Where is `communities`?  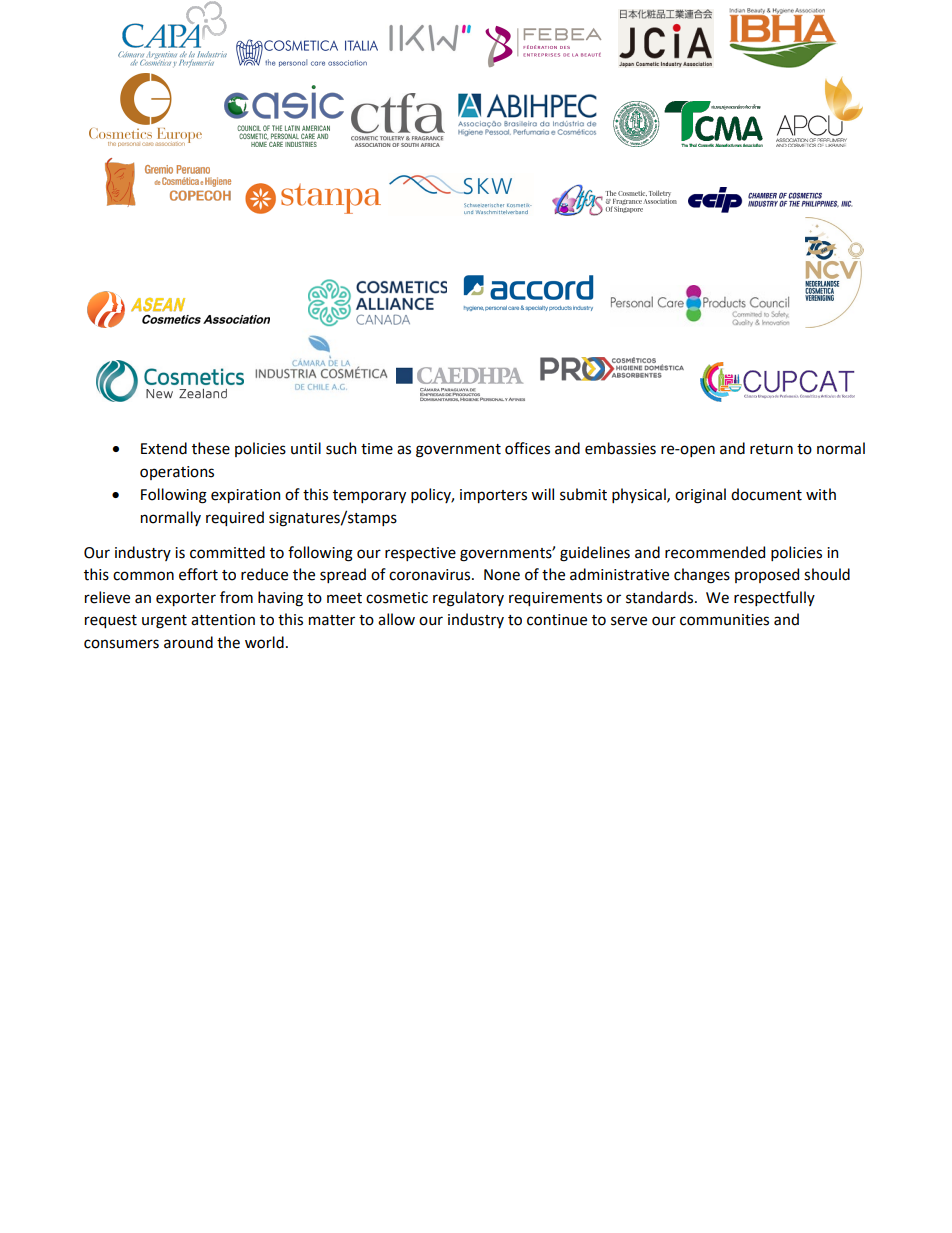
communities is located at coordinates (724, 620).
